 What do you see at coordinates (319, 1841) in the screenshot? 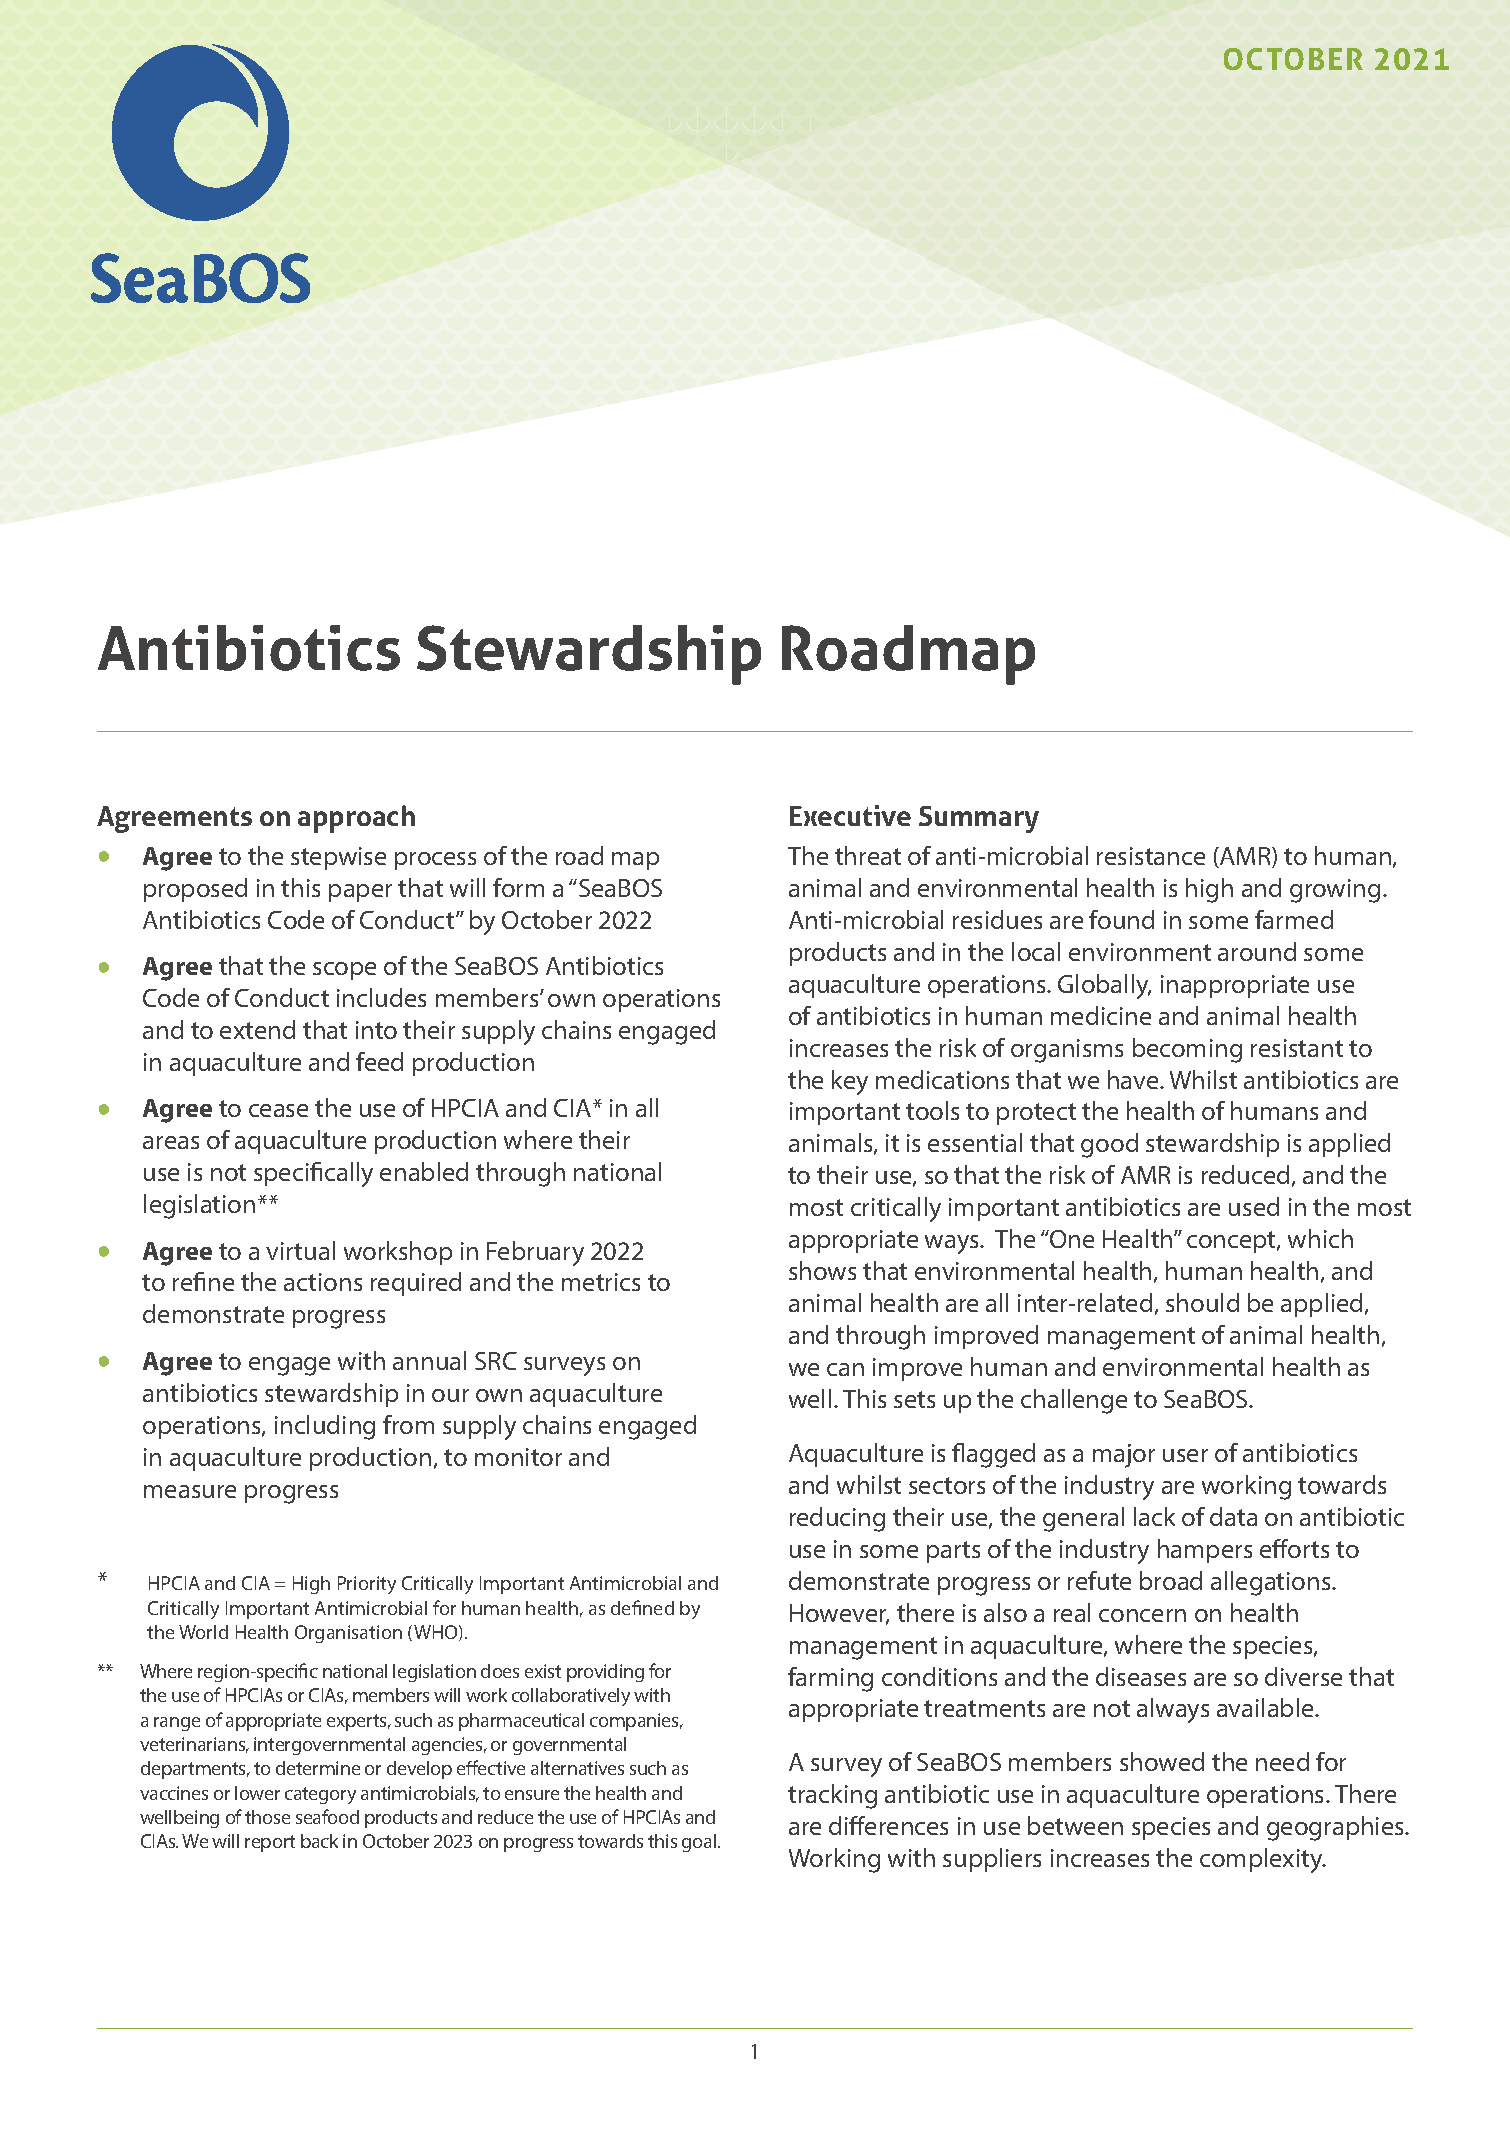
I see `back` at bounding box center [319, 1841].
